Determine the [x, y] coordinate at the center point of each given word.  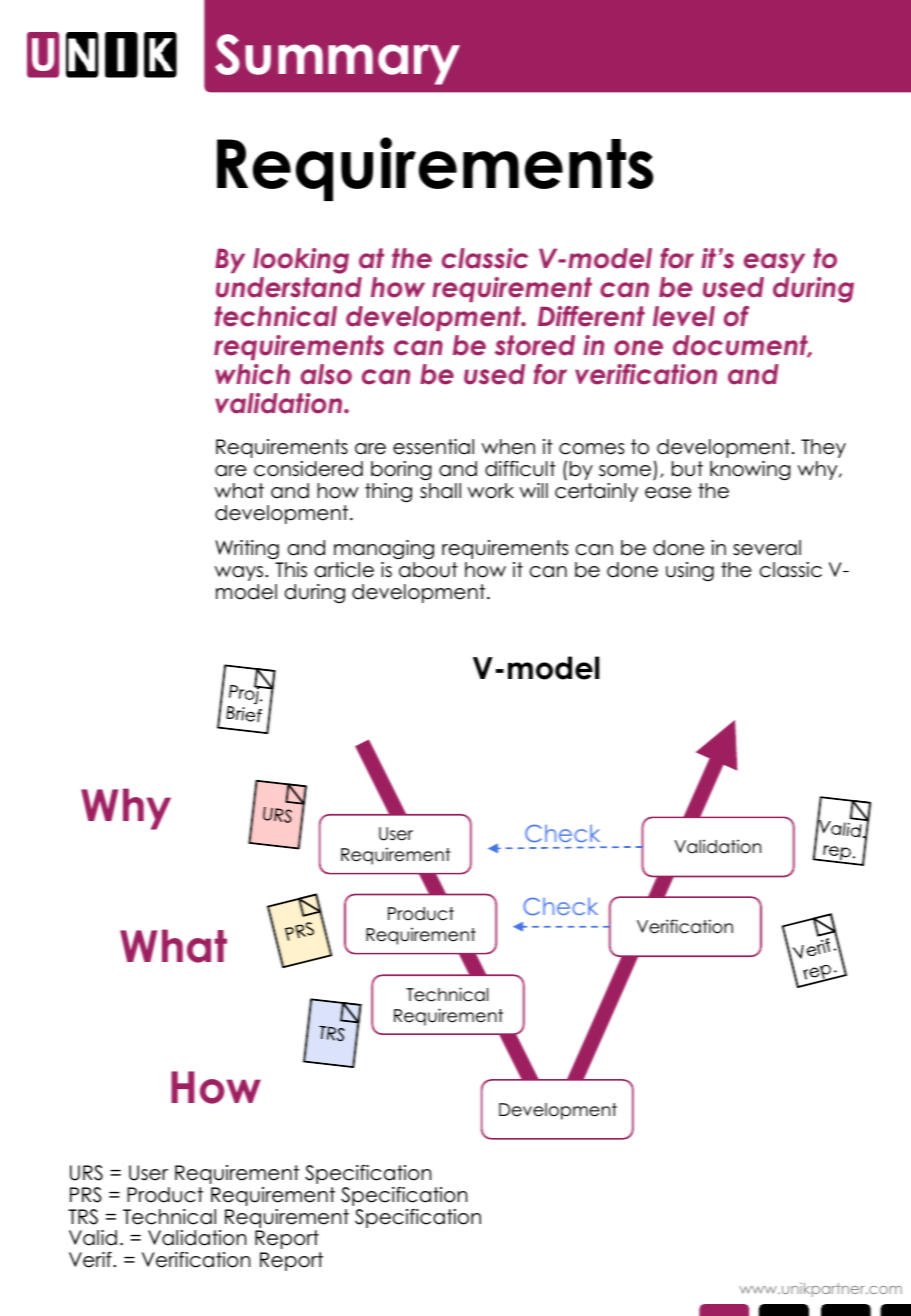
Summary [337, 59]
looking [301, 261]
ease [668, 493]
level [684, 316]
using [690, 571]
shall [440, 491]
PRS [86, 1195]
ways [240, 573]
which [252, 374]
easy [774, 263]
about [428, 570]
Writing [247, 549]
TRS [83, 1217]
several [767, 548]
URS [86, 1173]
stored [535, 345]
